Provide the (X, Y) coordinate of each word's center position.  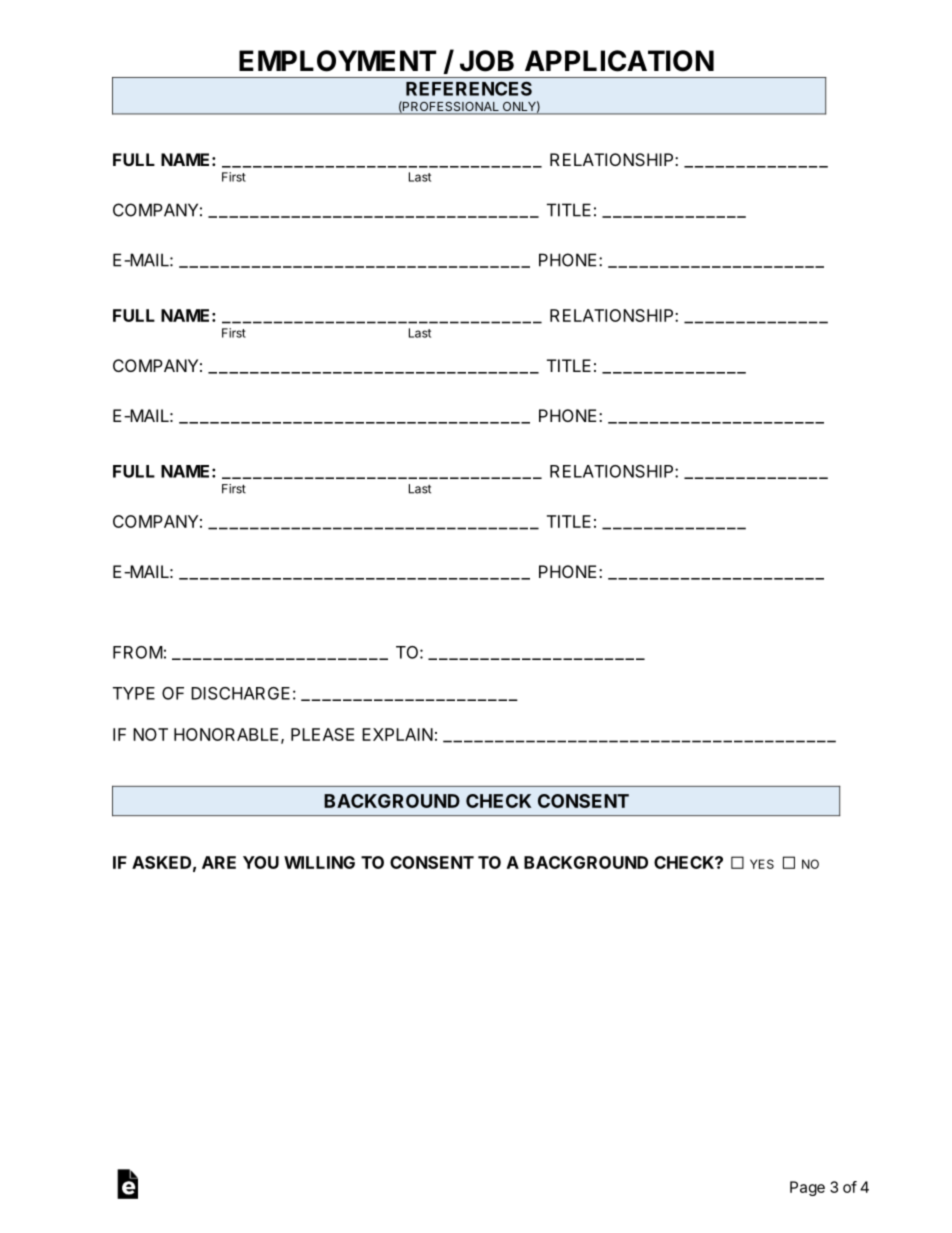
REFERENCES (469, 88)
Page (807, 1188)
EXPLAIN (397, 734)
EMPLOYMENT (337, 61)
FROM (138, 652)
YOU (261, 862)
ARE (219, 862)
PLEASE (322, 734)
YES (762, 864)
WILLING (319, 862)
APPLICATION (619, 61)
